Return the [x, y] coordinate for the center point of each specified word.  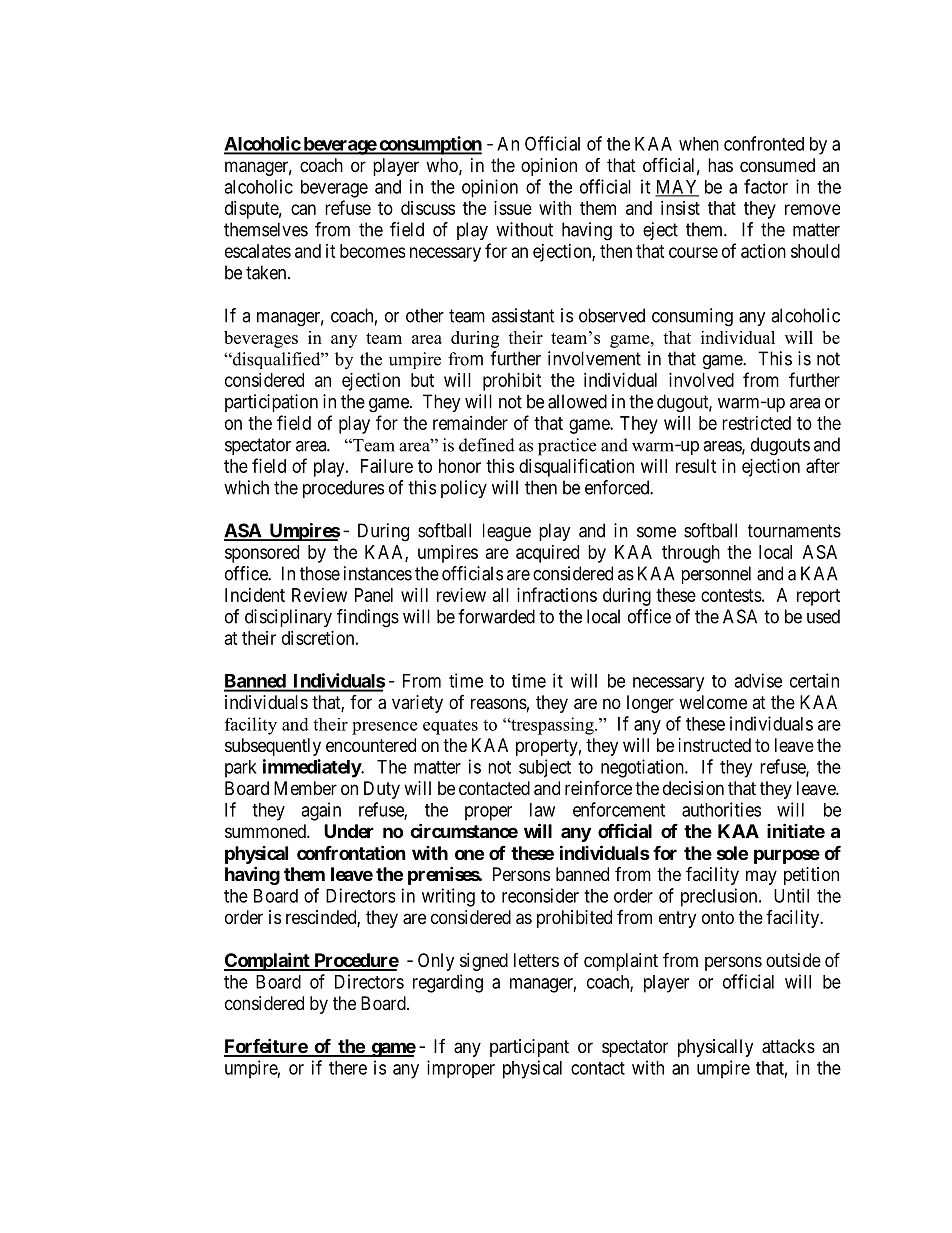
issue [513, 208]
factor [766, 186]
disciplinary [288, 618]
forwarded [496, 616]
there [348, 1068]
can [303, 209]
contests [731, 595]
